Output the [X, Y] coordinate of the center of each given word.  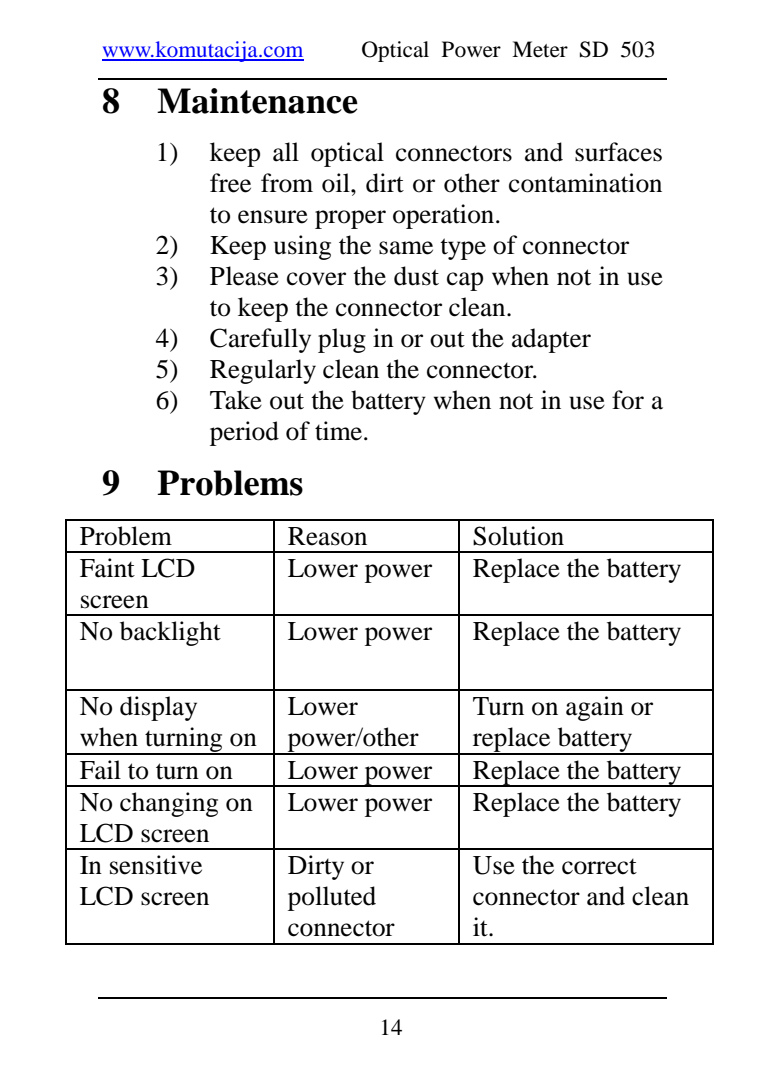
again [595, 708]
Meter [540, 49]
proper [350, 219]
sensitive [156, 865]
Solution [518, 536]
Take [236, 400]
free [230, 183]
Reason [327, 536]
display [158, 708]
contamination [585, 183]
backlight [170, 633]
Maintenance [257, 101]
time [338, 431]
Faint [107, 568]
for [628, 400]
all [286, 152]
